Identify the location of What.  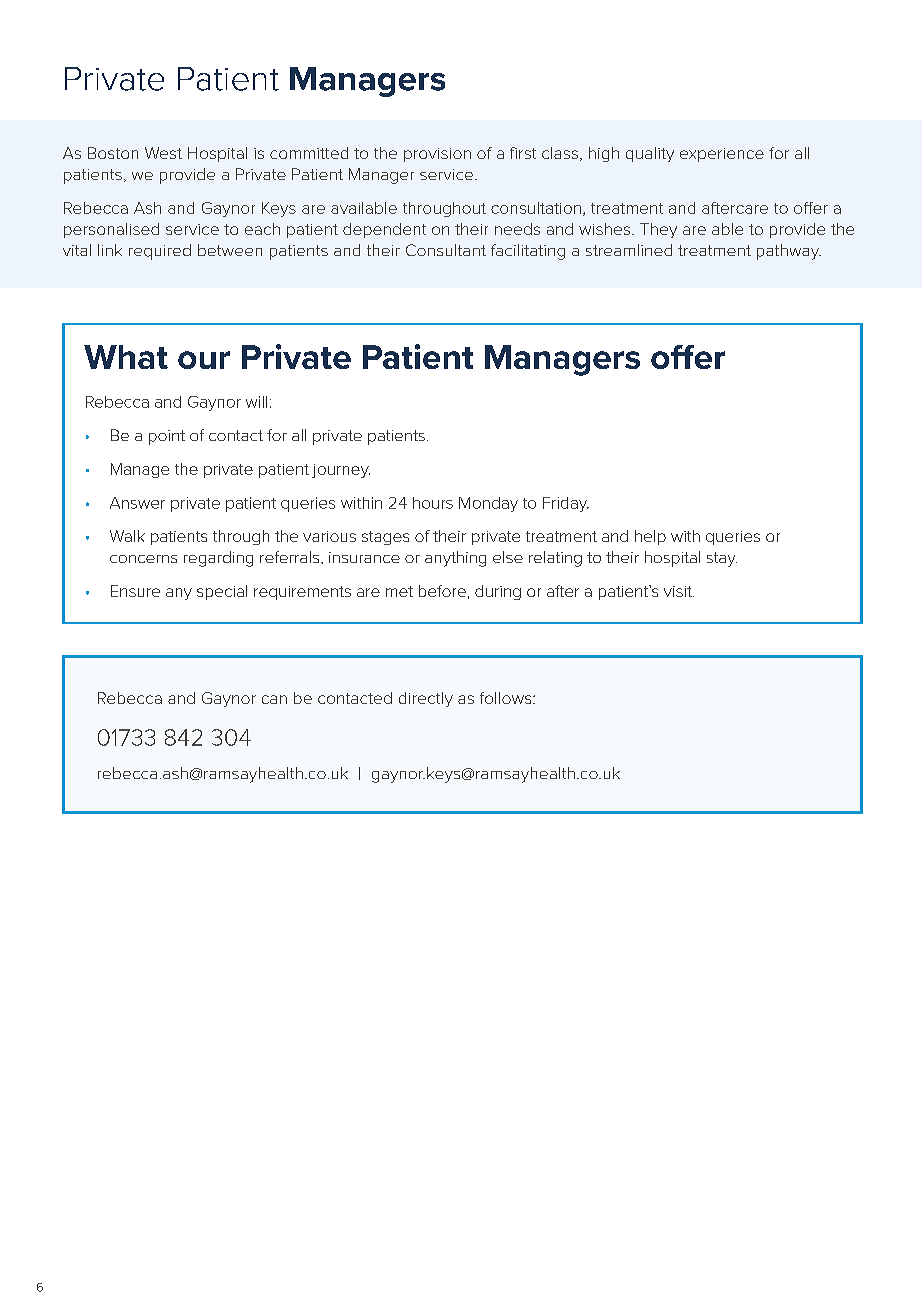
(126, 357).
